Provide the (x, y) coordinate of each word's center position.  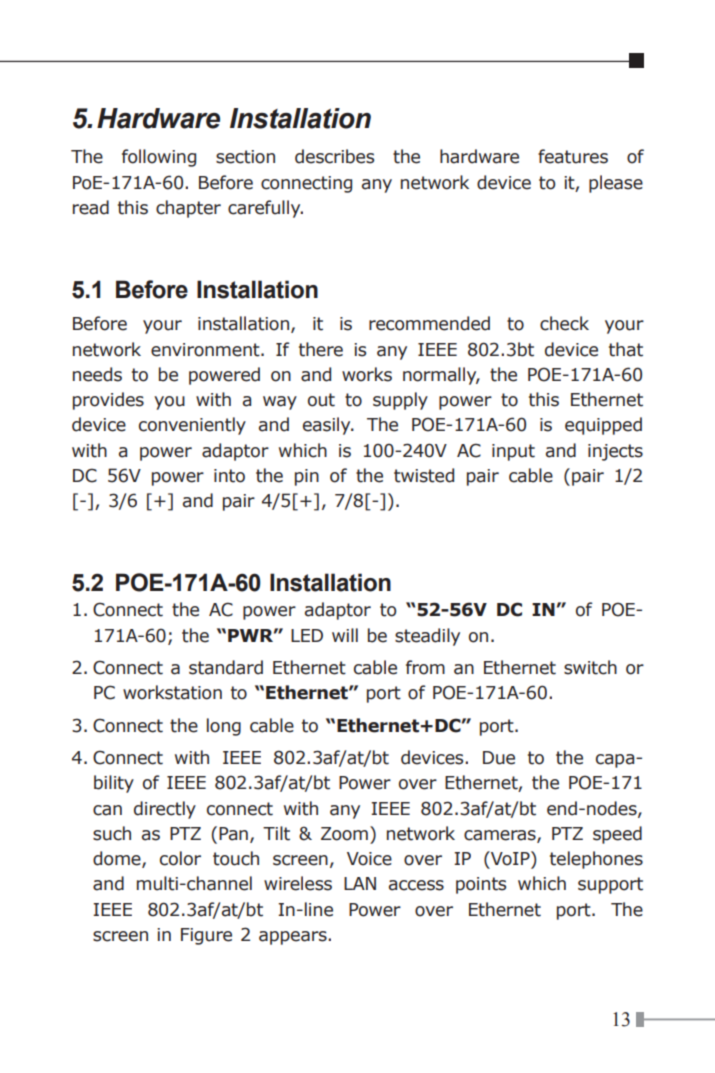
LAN (360, 883)
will (345, 635)
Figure (206, 936)
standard (226, 667)
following (159, 158)
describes (334, 156)
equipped (603, 426)
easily (328, 426)
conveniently (192, 426)
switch (590, 667)
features (573, 156)
